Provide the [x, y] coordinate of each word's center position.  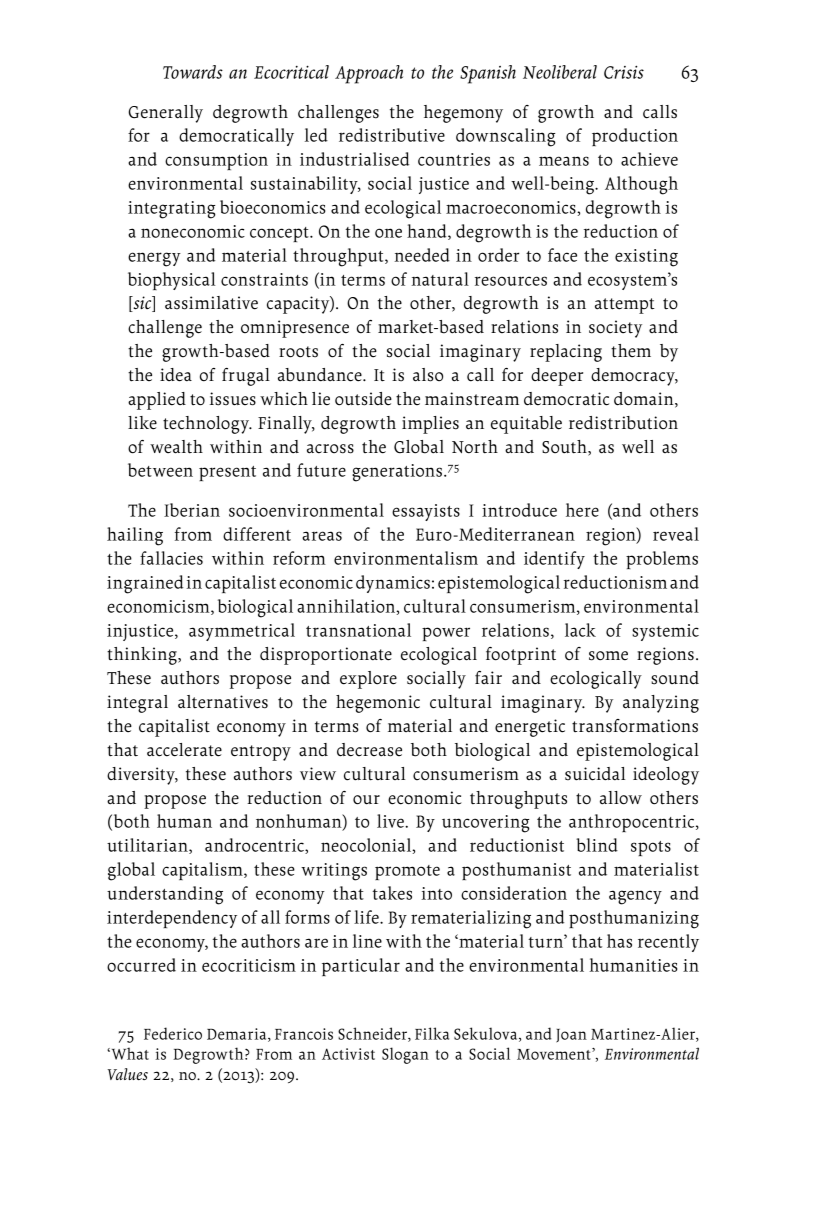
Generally [165, 114]
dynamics [393, 584]
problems [662, 560]
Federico [173, 1033]
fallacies [171, 558]
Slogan [405, 1055]
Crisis [624, 72]
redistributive [392, 135]
